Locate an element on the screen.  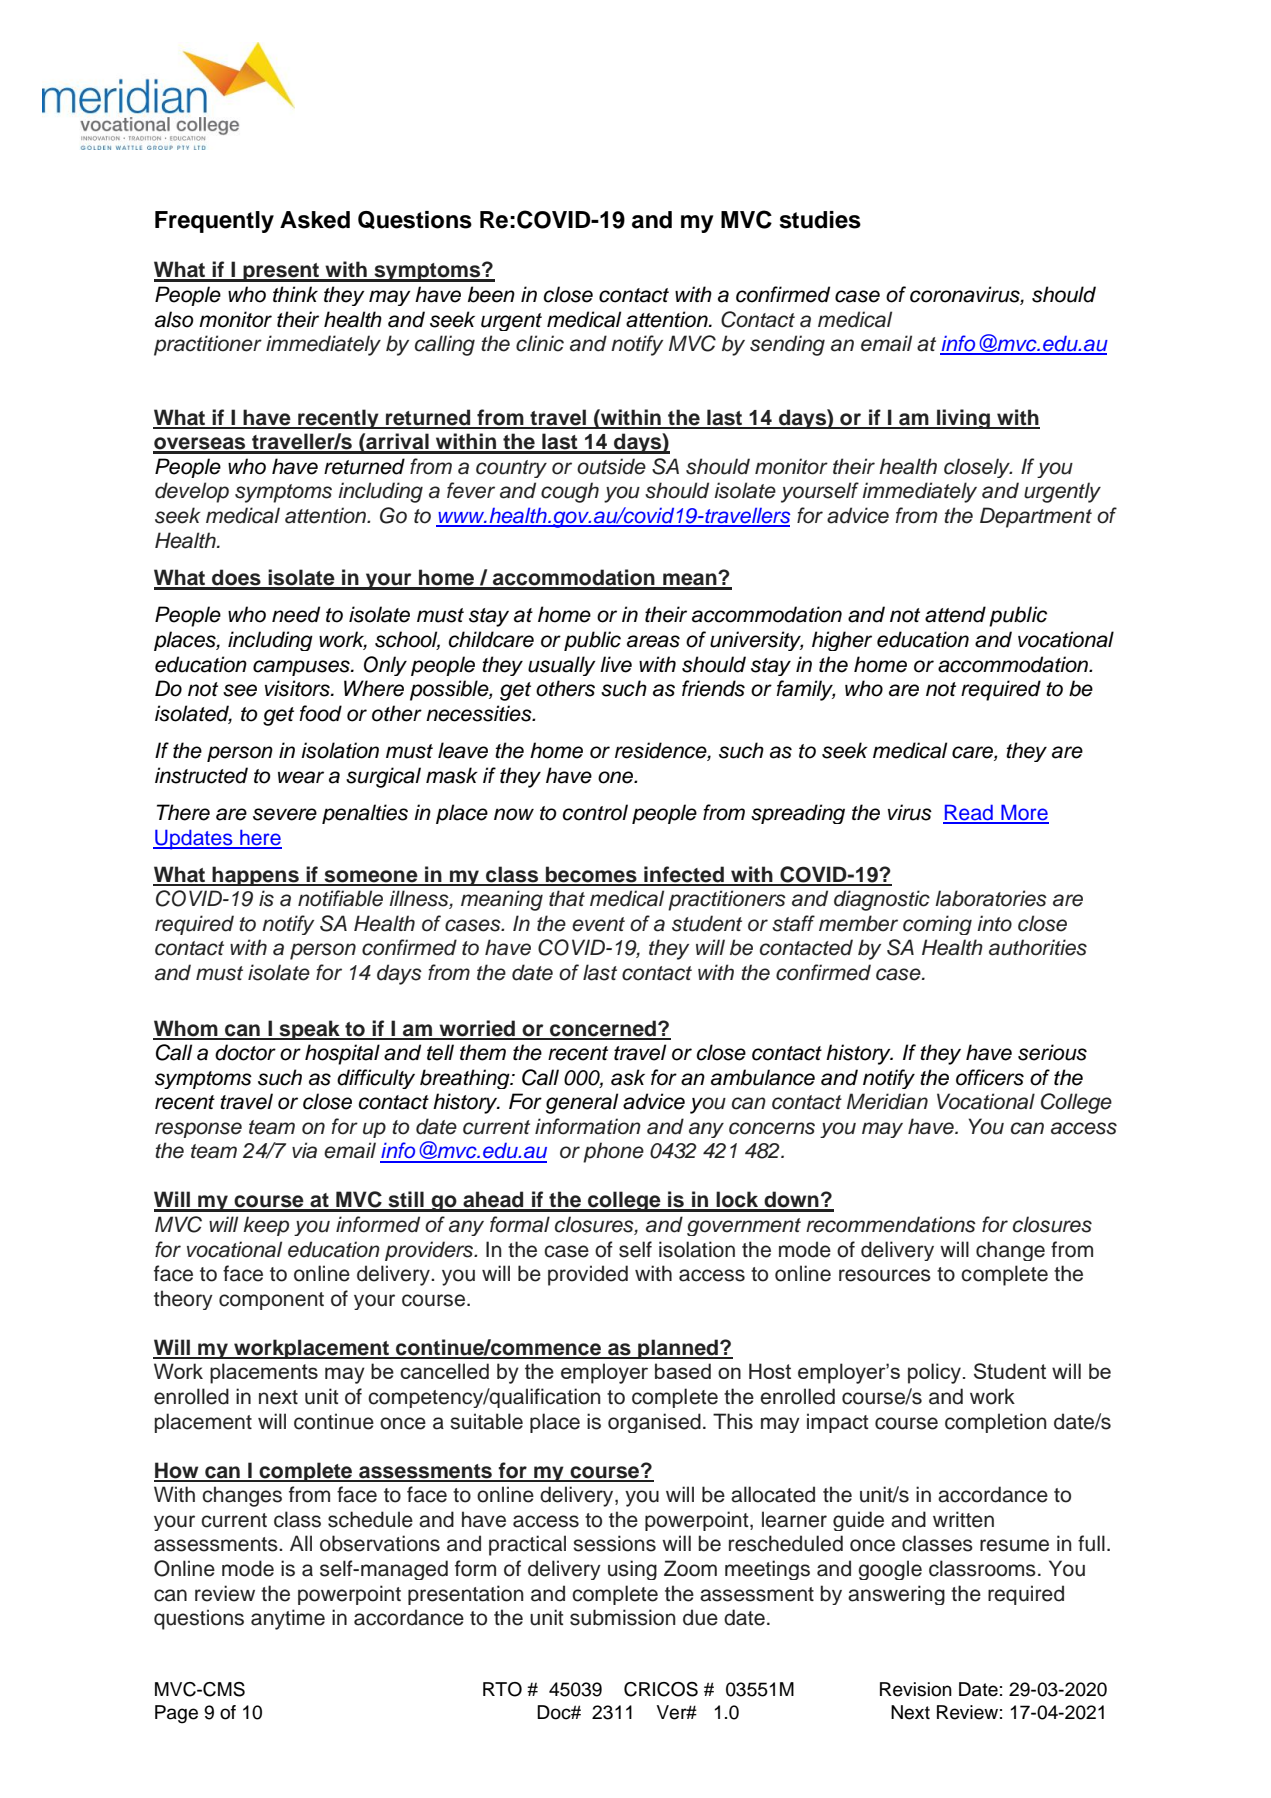
Revision is located at coordinates (916, 1689).
